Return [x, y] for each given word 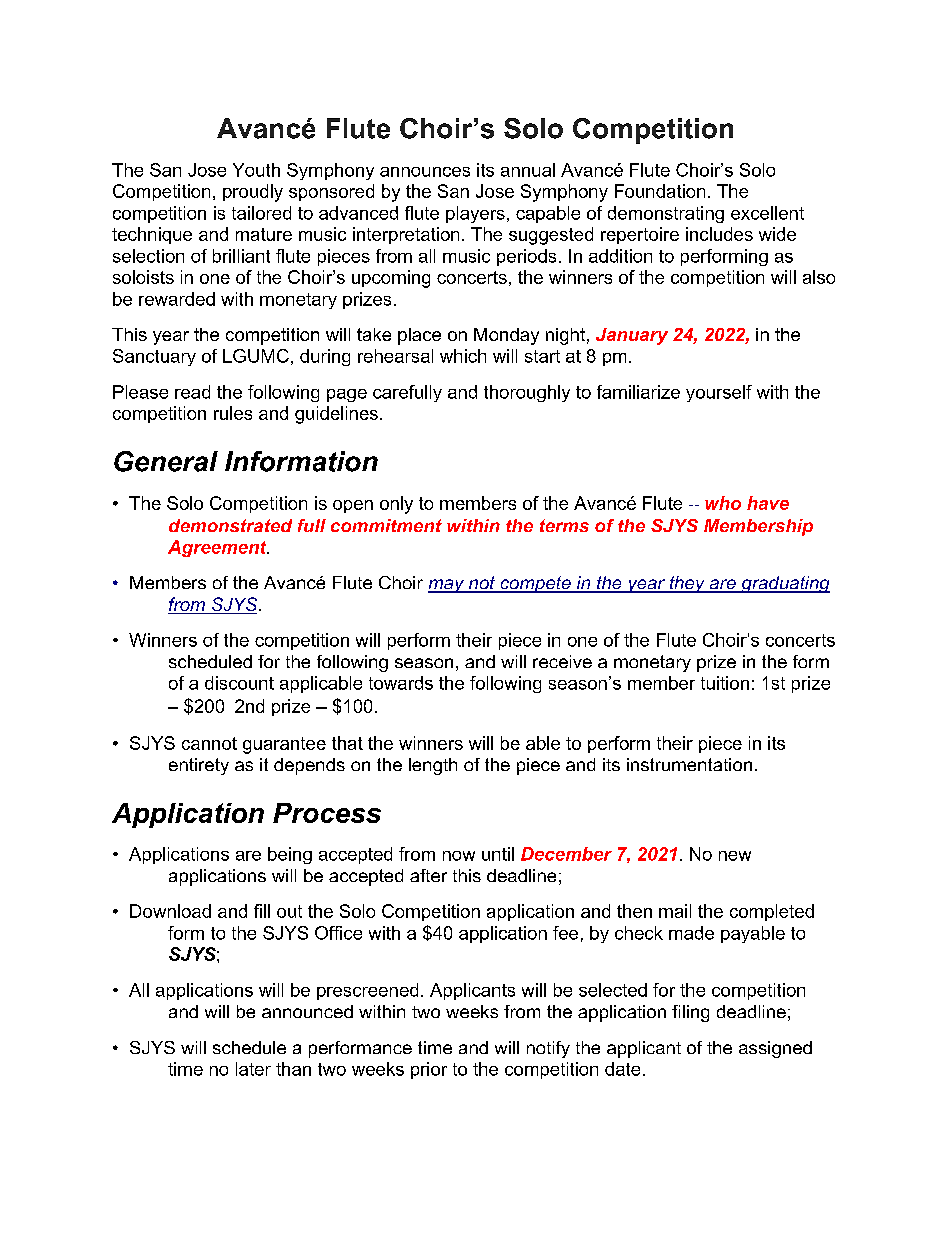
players [475, 214]
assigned [775, 1049]
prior [429, 1070]
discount [239, 683]
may [447, 586]
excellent [767, 213]
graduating [784, 584]
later [253, 1069]
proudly [253, 193]
